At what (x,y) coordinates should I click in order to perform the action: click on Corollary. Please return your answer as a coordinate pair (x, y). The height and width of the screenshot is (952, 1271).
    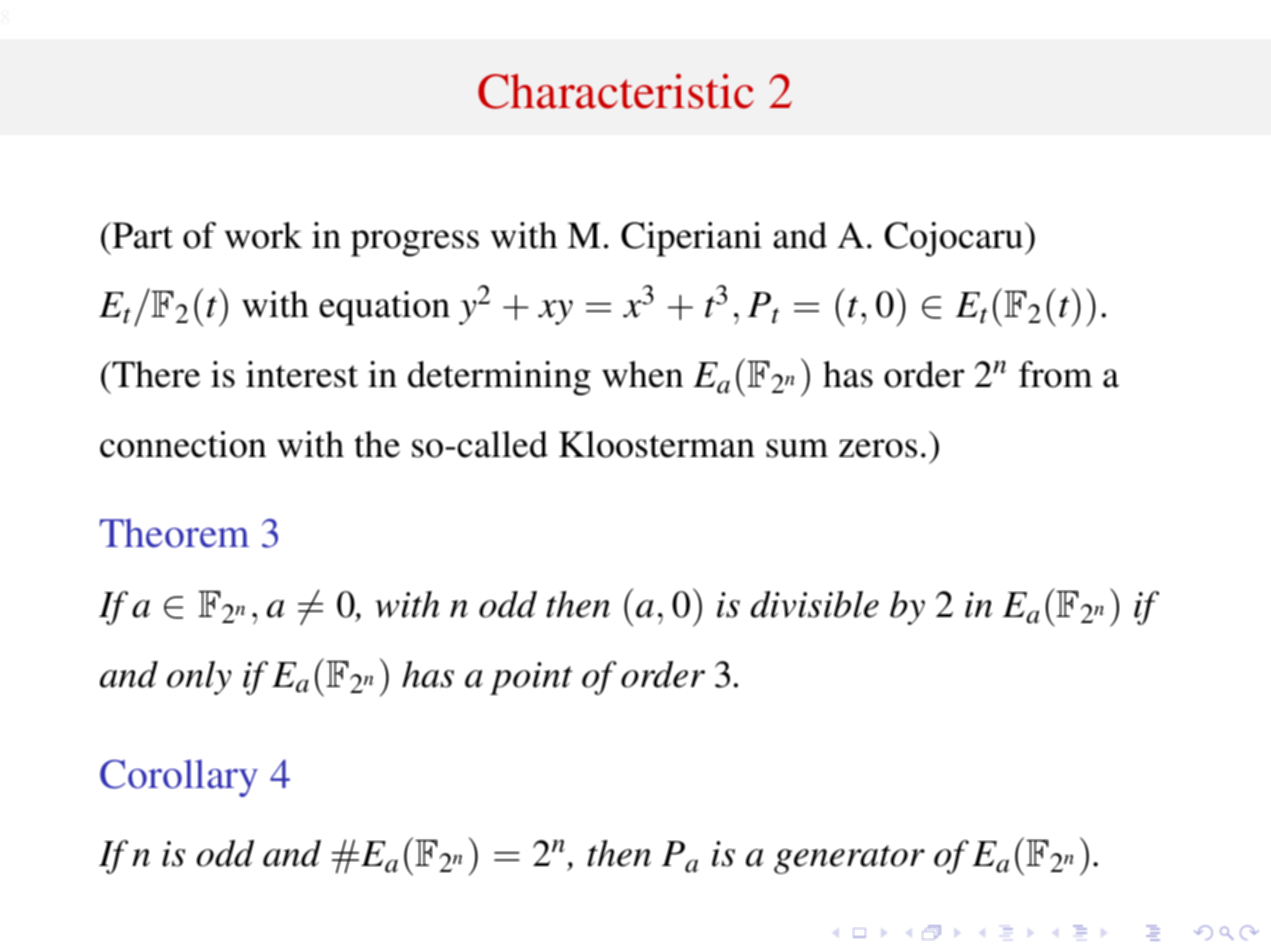
    Looking at the image, I should click on (179, 778).
